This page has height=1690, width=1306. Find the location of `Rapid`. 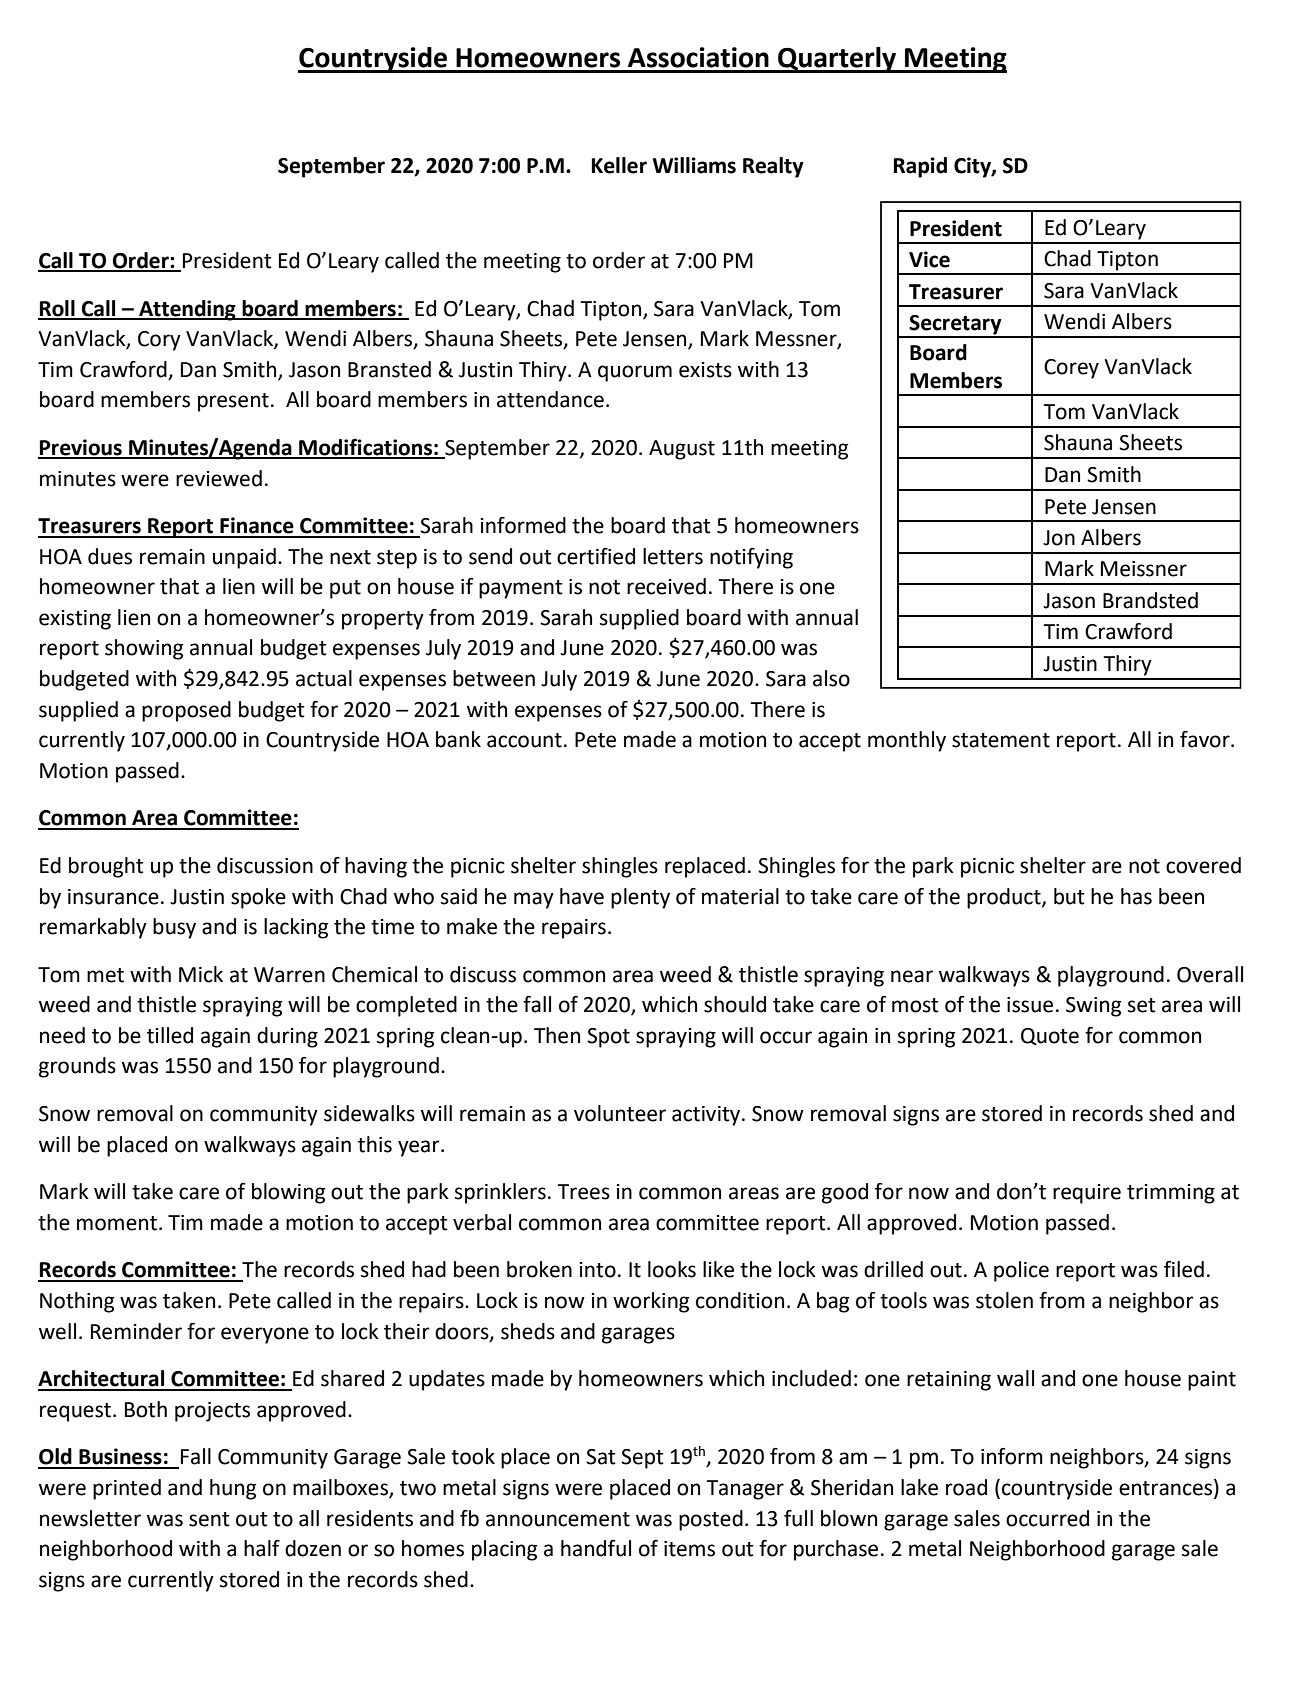

Rapid is located at coordinates (920, 167).
